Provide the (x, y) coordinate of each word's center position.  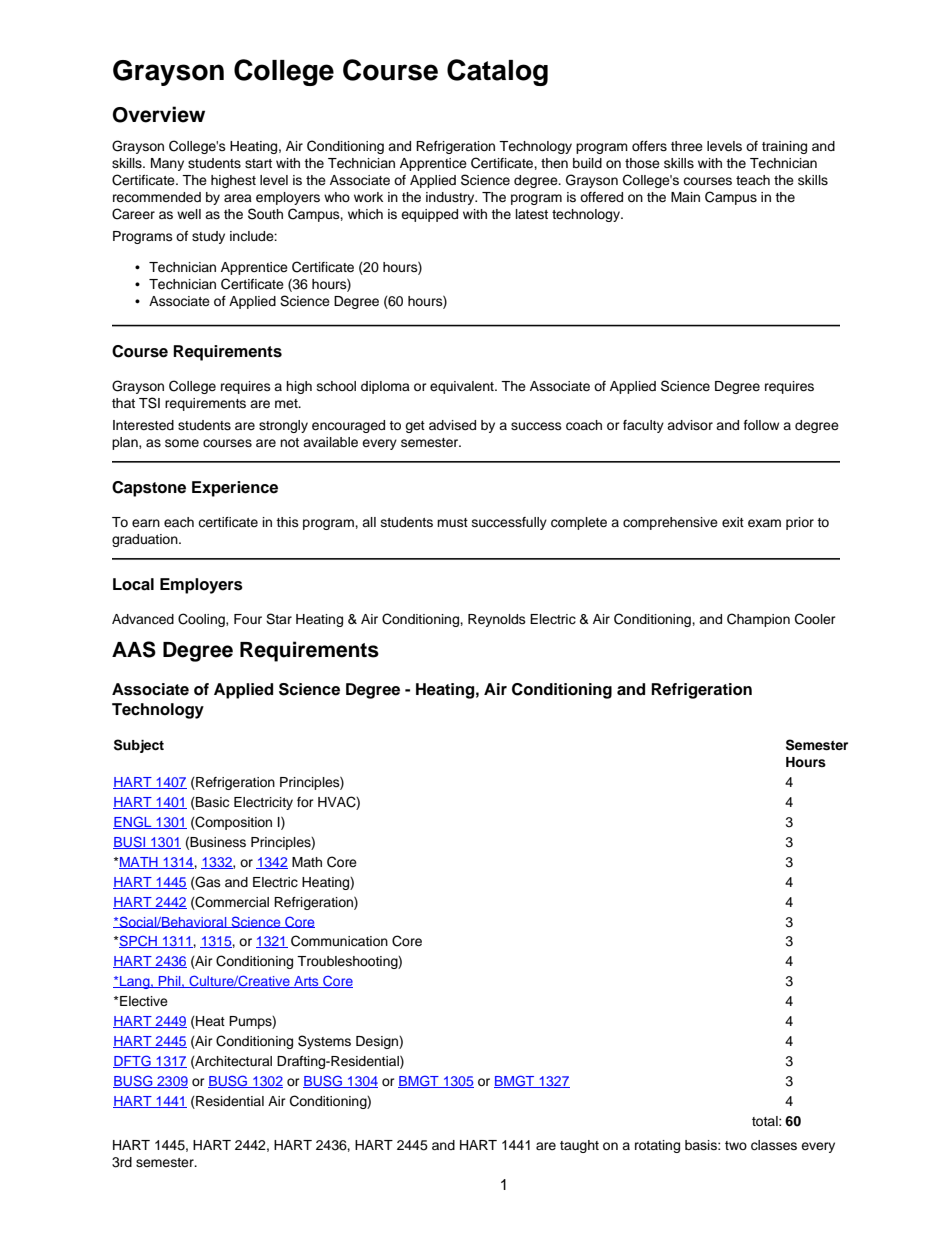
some (182, 443)
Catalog (497, 72)
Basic (211, 803)
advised (452, 425)
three (687, 146)
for (305, 802)
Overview (159, 114)
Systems (324, 1042)
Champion (758, 620)
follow (761, 425)
